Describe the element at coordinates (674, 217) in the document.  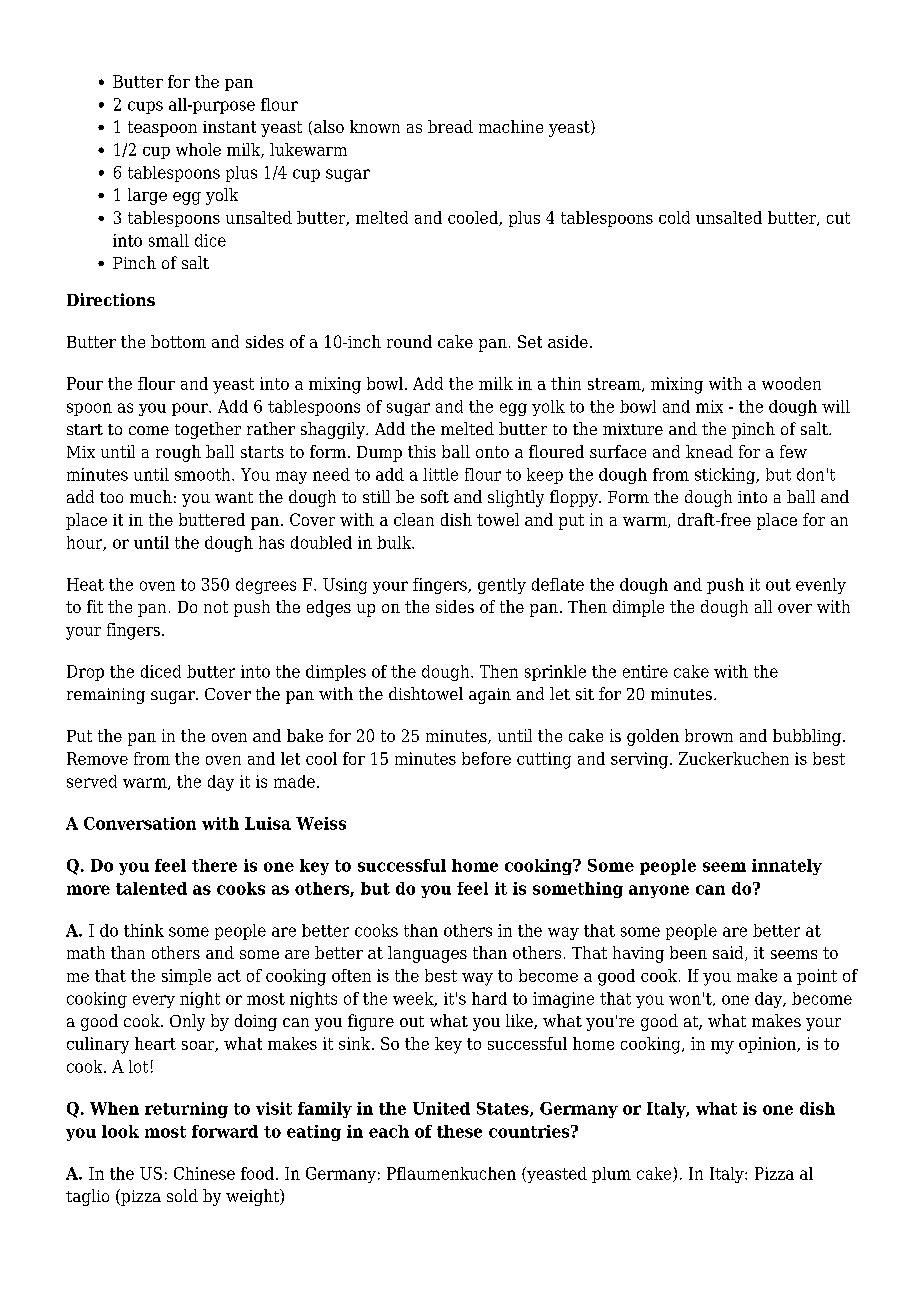
I see `cold` at that location.
